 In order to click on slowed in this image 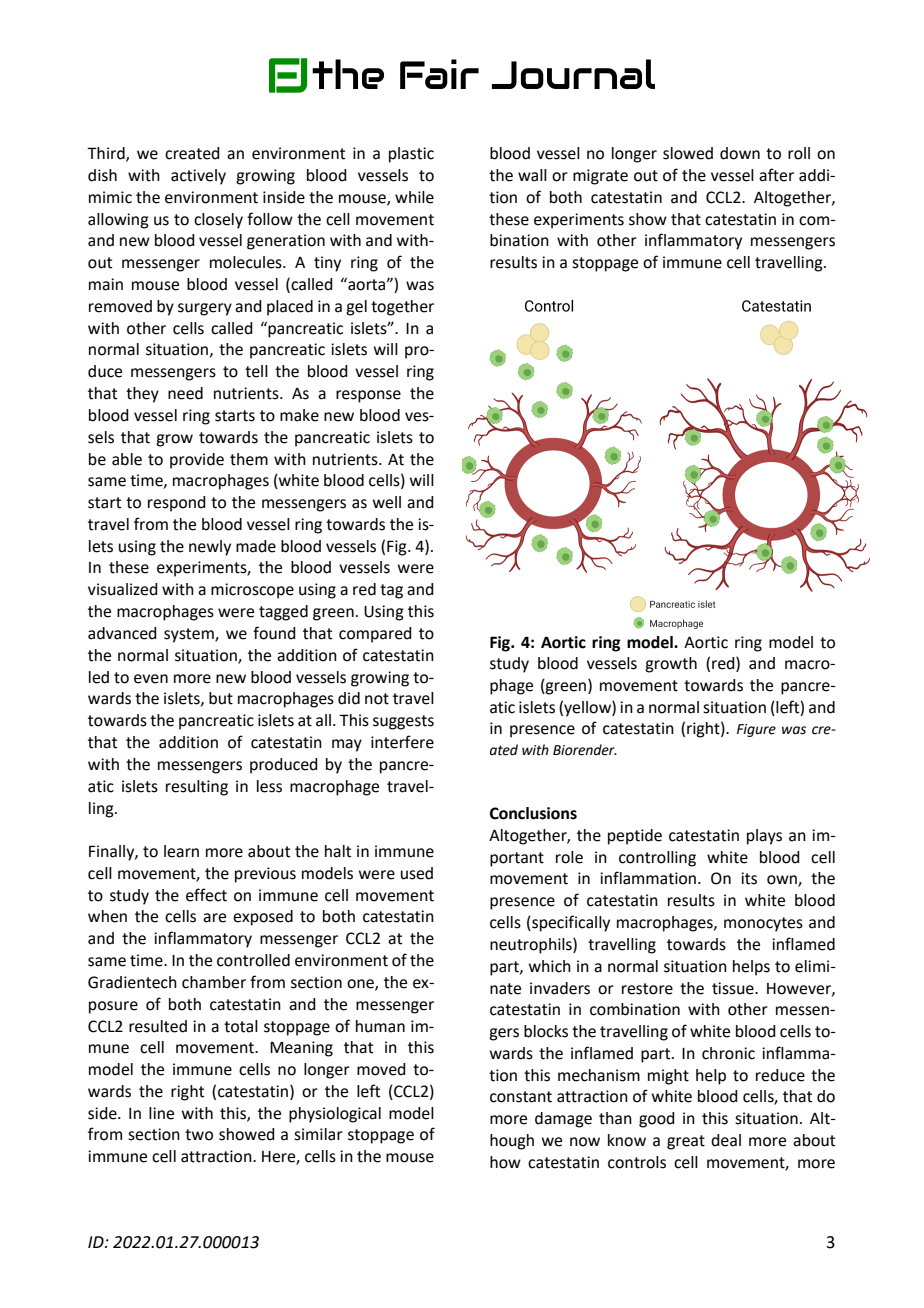, I will do `click(688, 153)`.
